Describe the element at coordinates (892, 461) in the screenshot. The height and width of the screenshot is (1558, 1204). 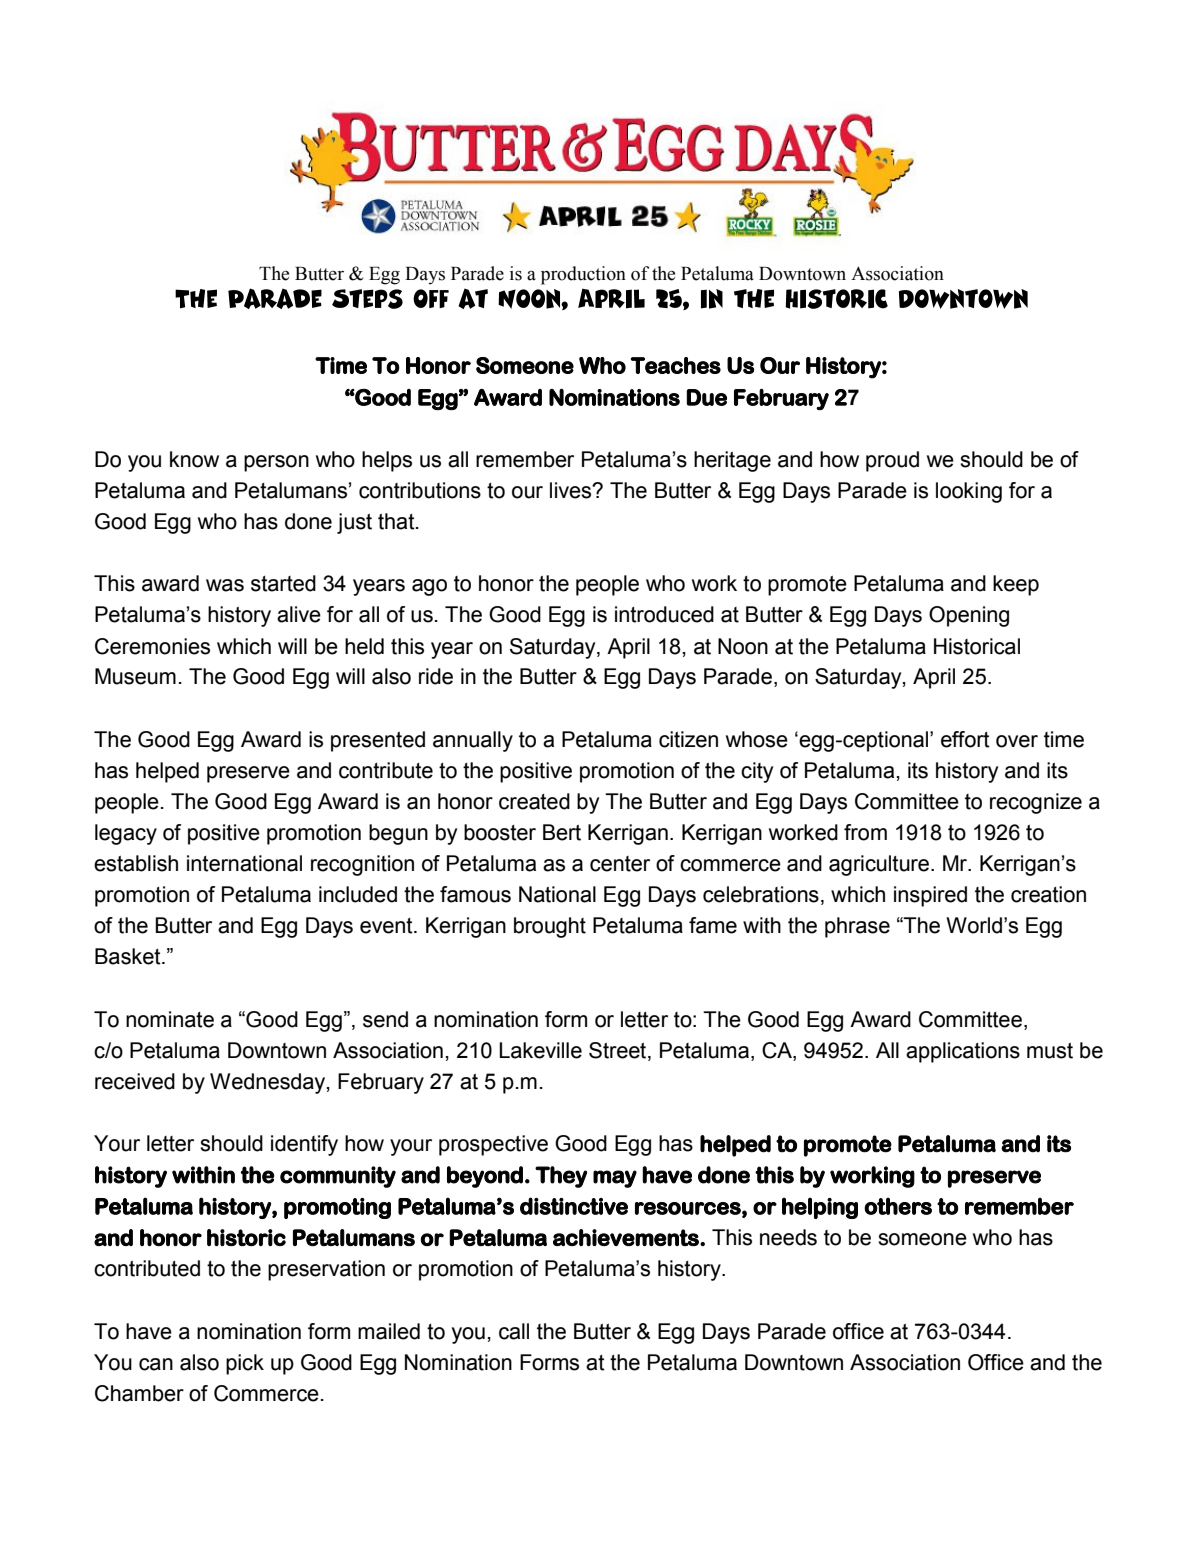
I see `proud` at that location.
